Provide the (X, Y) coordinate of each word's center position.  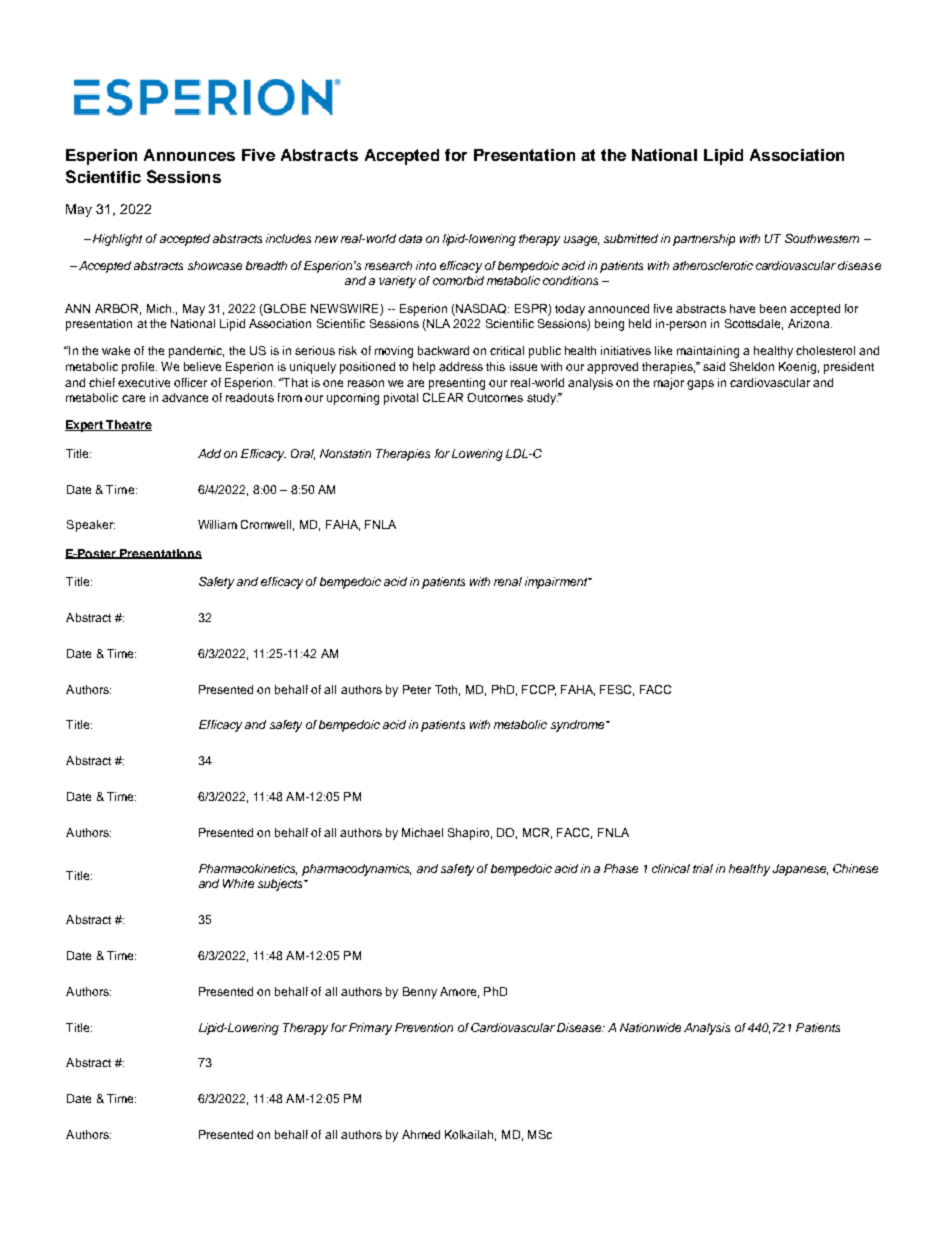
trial (703, 868)
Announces (189, 155)
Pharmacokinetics (248, 869)
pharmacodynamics (356, 870)
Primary (370, 1029)
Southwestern (822, 238)
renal (508, 581)
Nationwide (650, 1027)
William (217, 524)
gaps (700, 385)
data (410, 238)
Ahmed (421, 1134)
